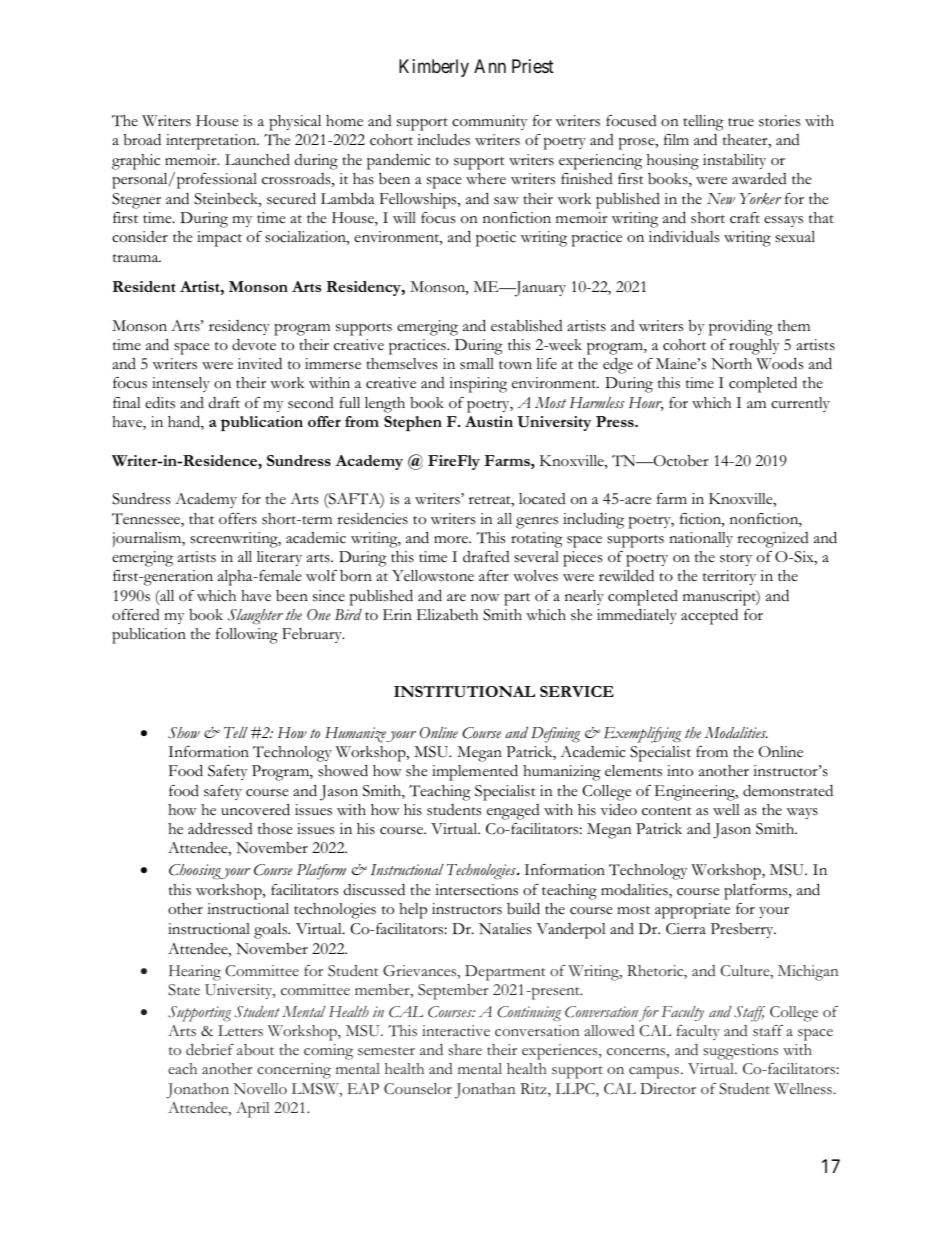 This screenshot has width=952, height=1233. I want to click on interpretation, so click(212, 142).
